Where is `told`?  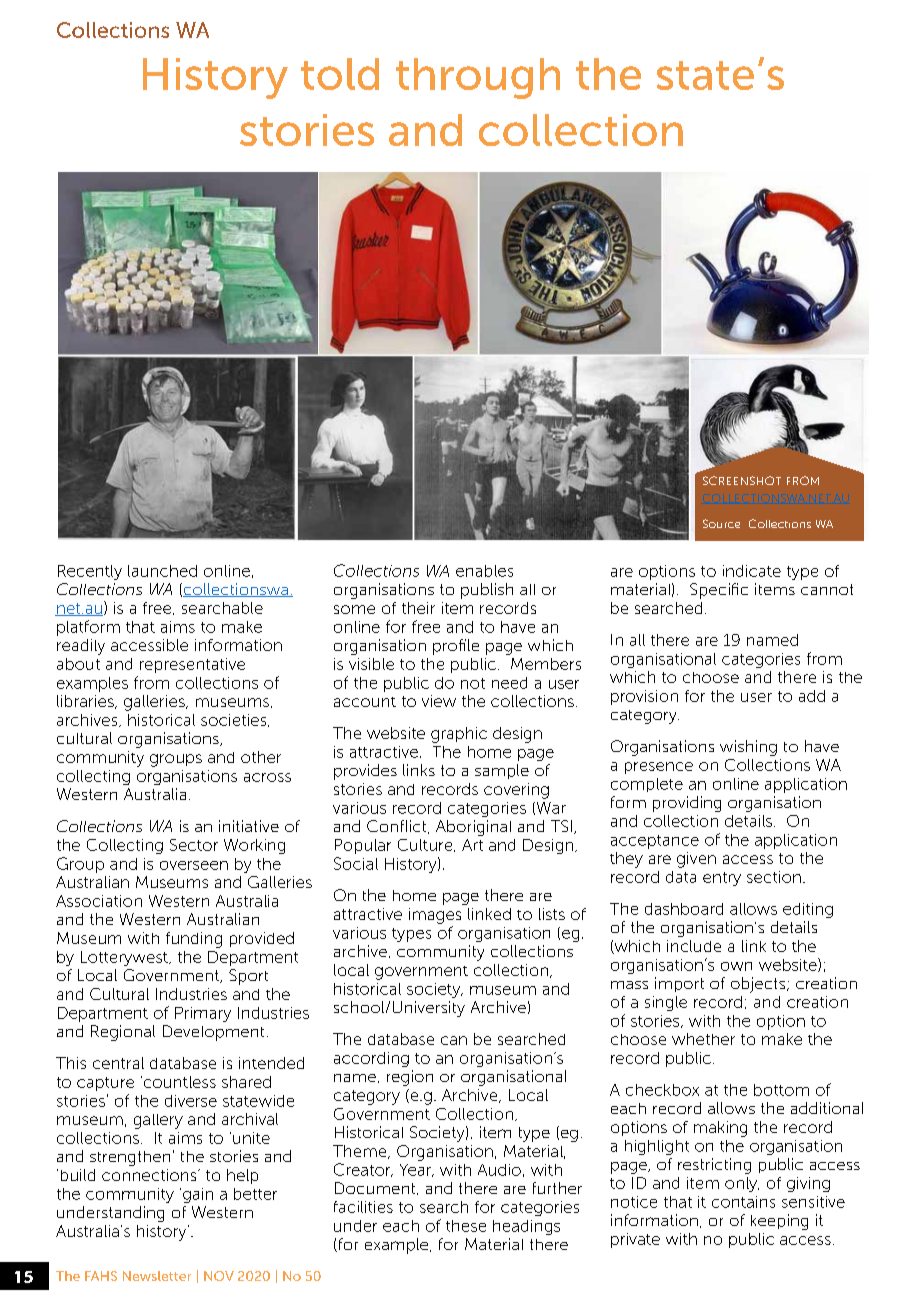 told is located at coordinates (340, 74).
